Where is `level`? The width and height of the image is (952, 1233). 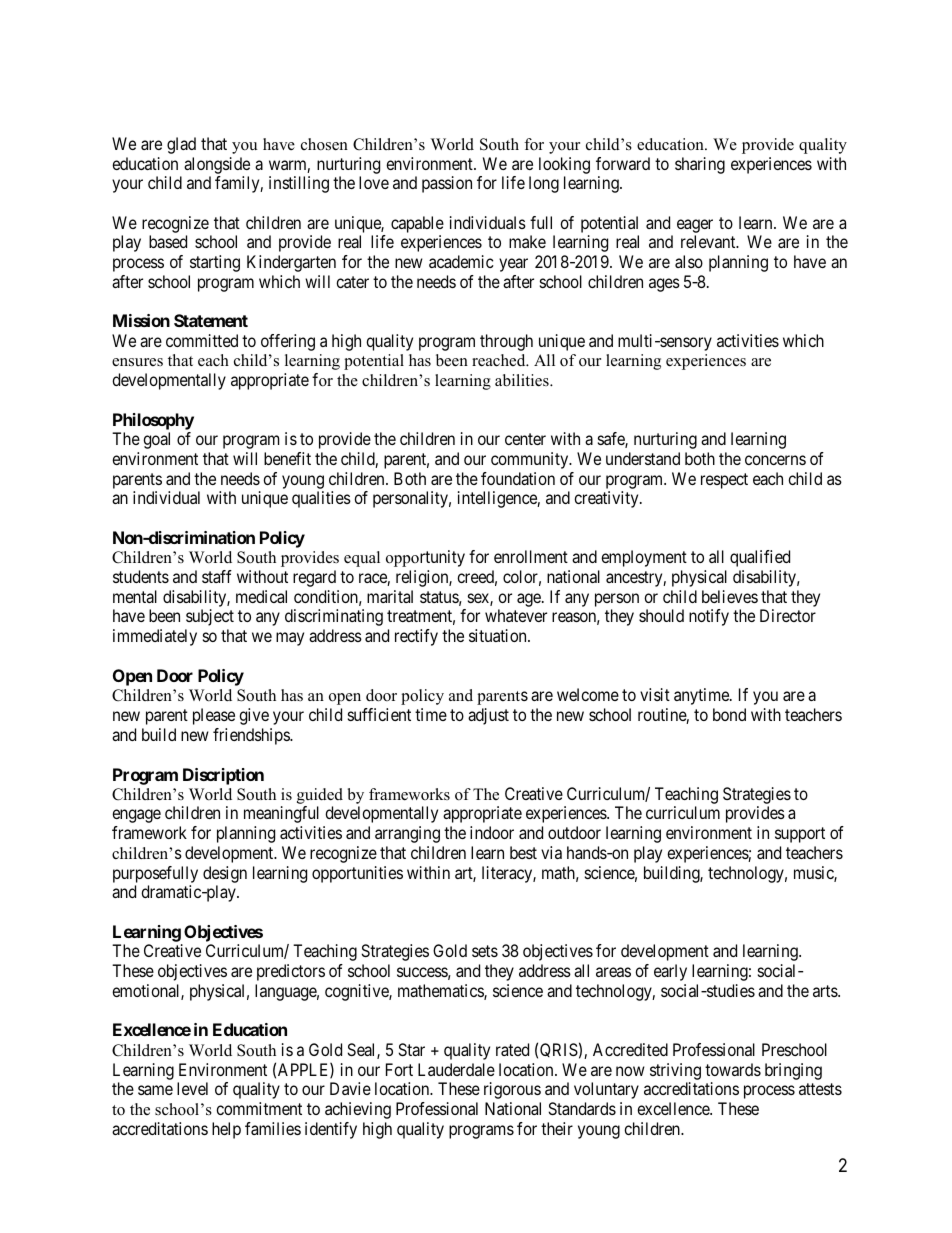
level is located at coordinates (192, 1088).
